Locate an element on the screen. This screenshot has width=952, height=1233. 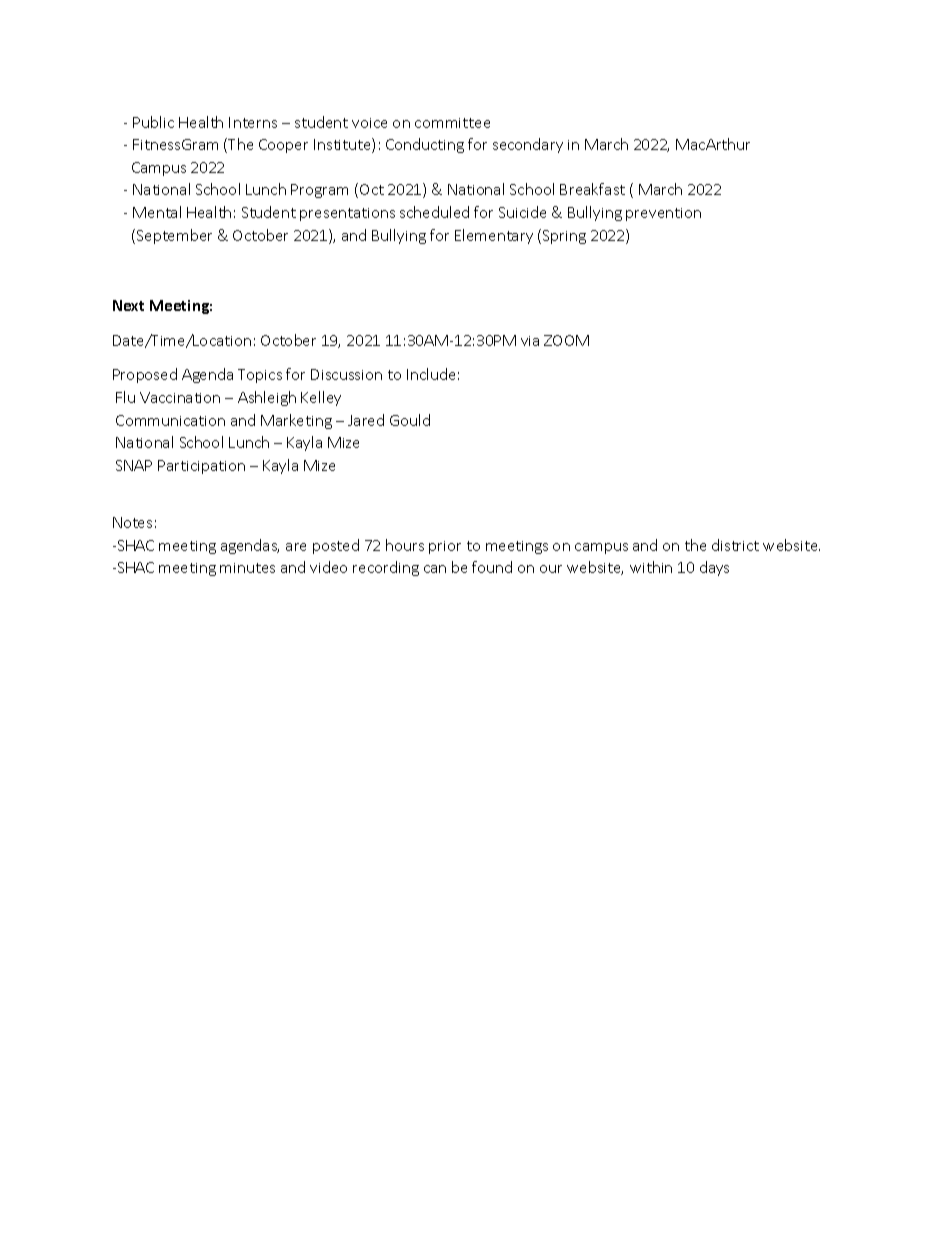
Public is located at coordinates (153, 122).
